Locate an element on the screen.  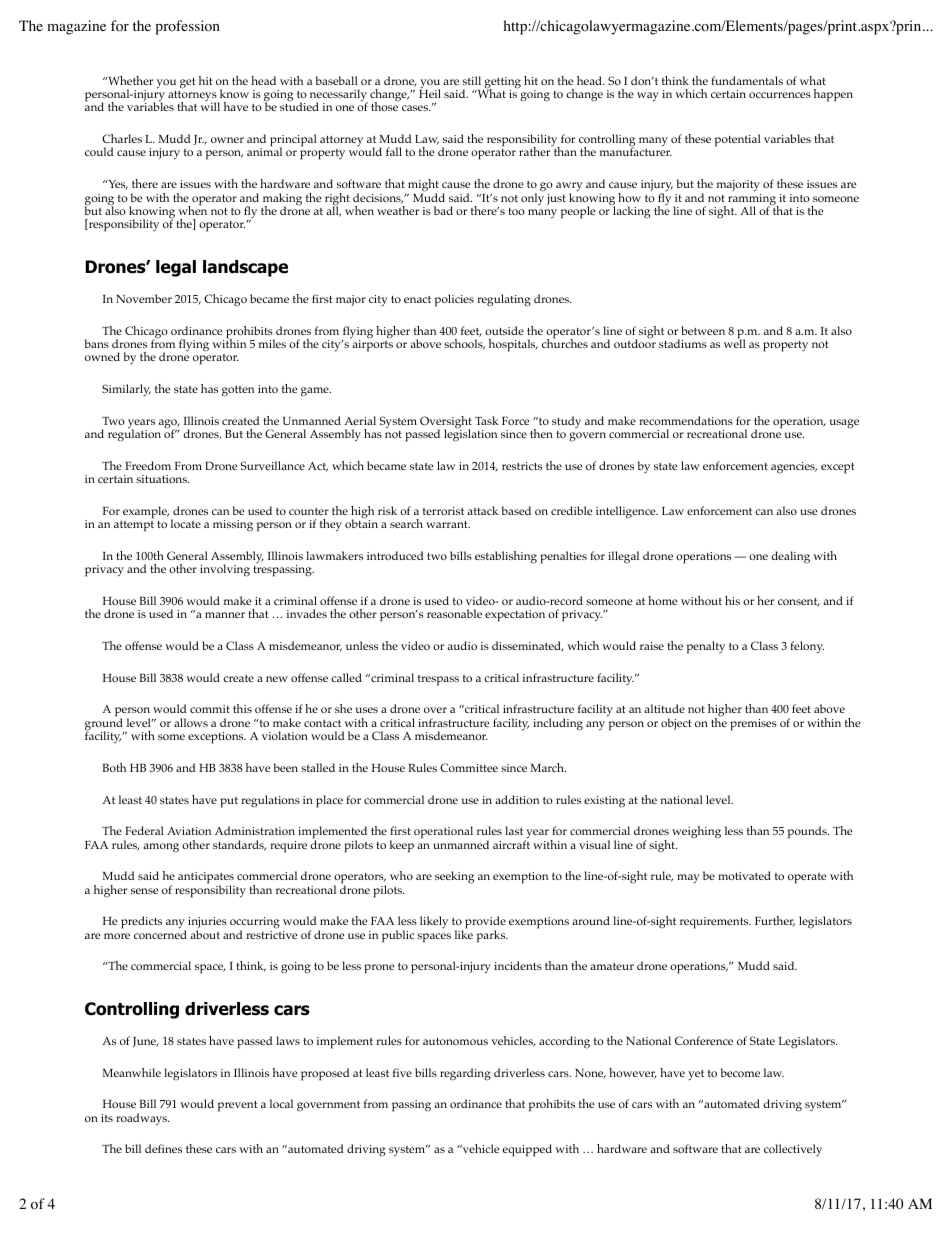
roadways is located at coordinates (143, 1119).
